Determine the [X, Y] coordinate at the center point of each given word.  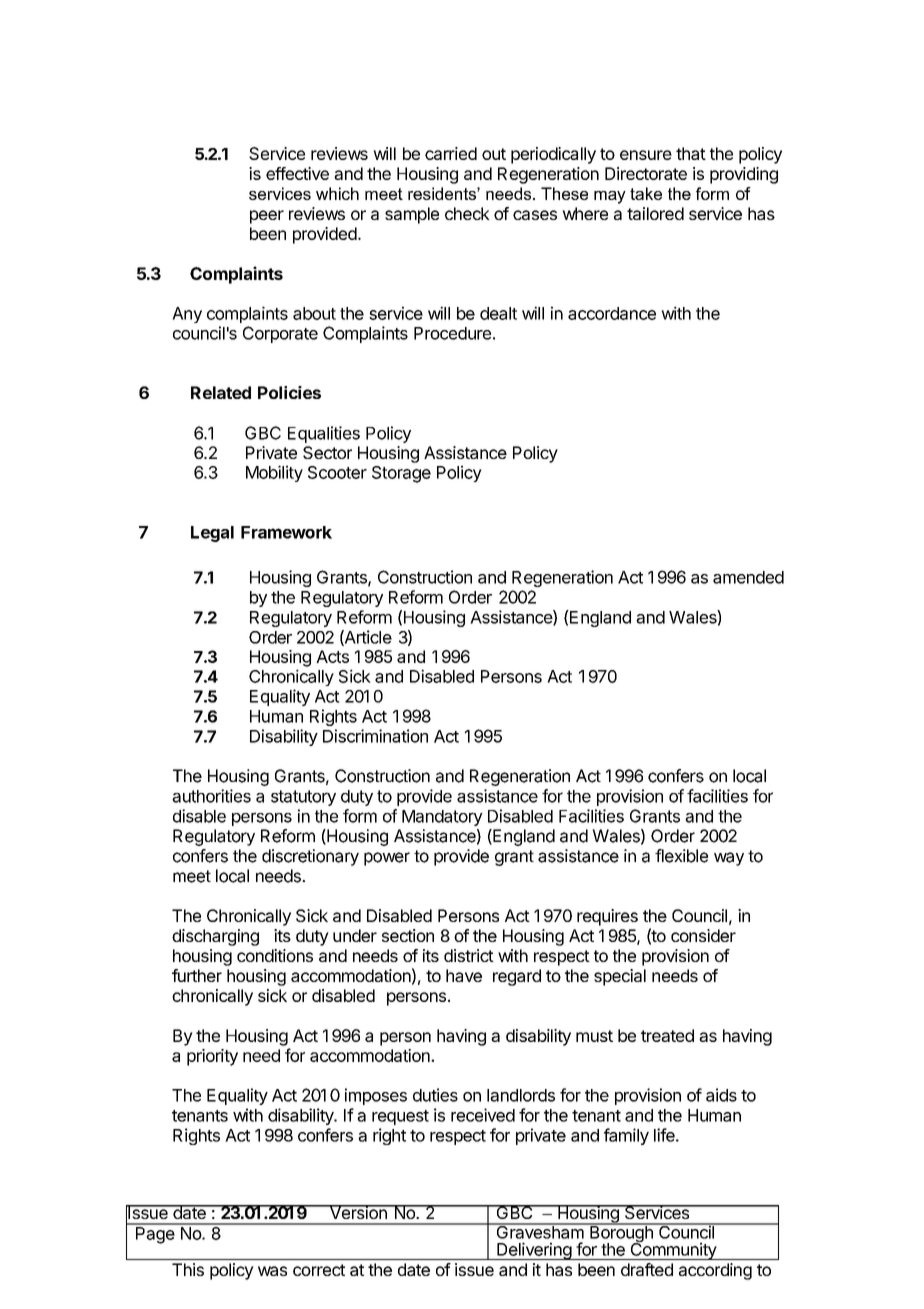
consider [703, 935]
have [464, 975]
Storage [401, 474]
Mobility [274, 473]
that [691, 153]
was [272, 1271]
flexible [681, 856]
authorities [211, 796]
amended [748, 577]
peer [267, 217]
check [467, 213]
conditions [275, 955]
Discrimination [375, 736]
